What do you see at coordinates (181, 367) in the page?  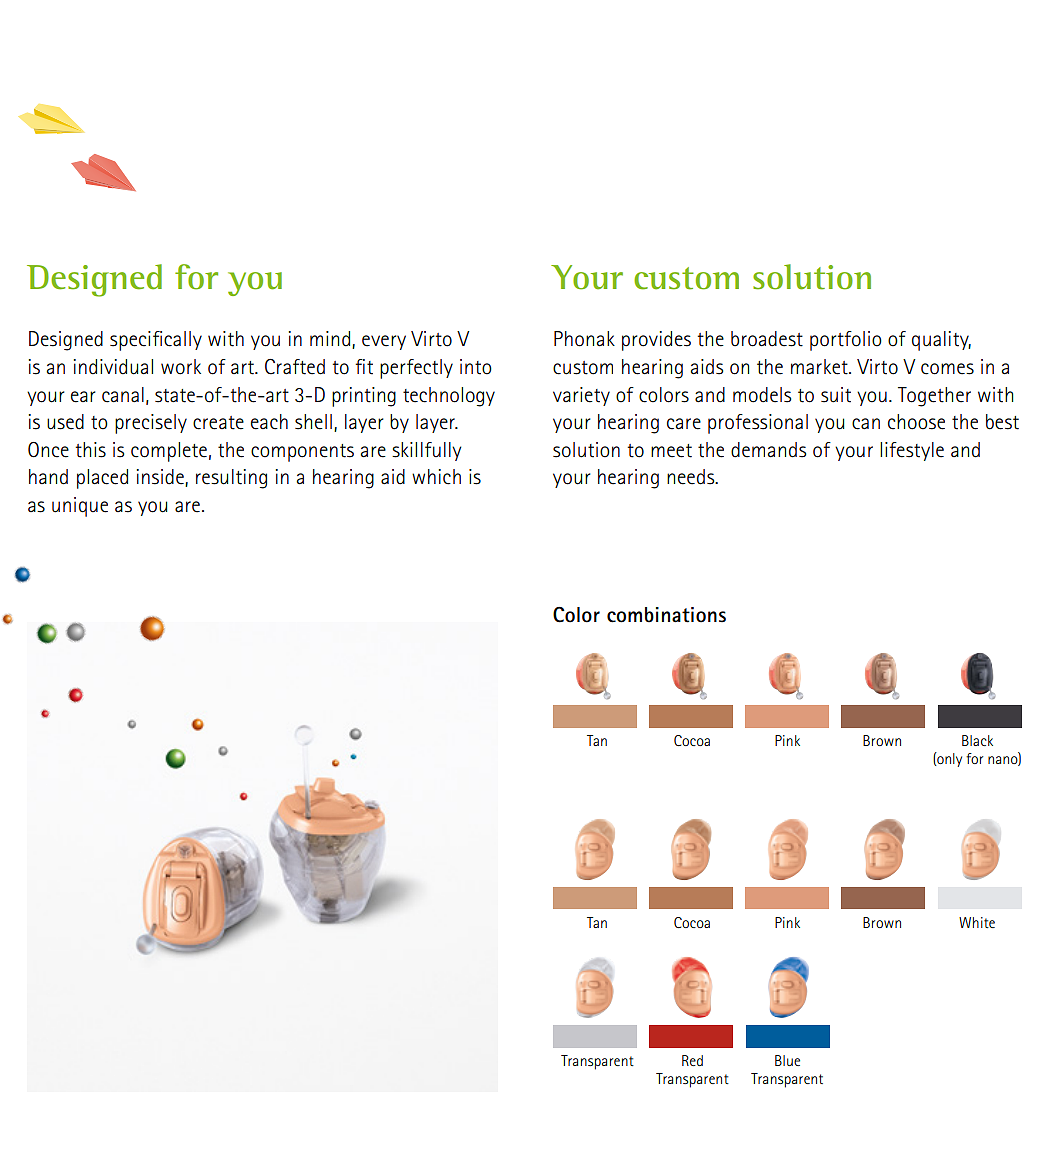 I see `work` at bounding box center [181, 367].
